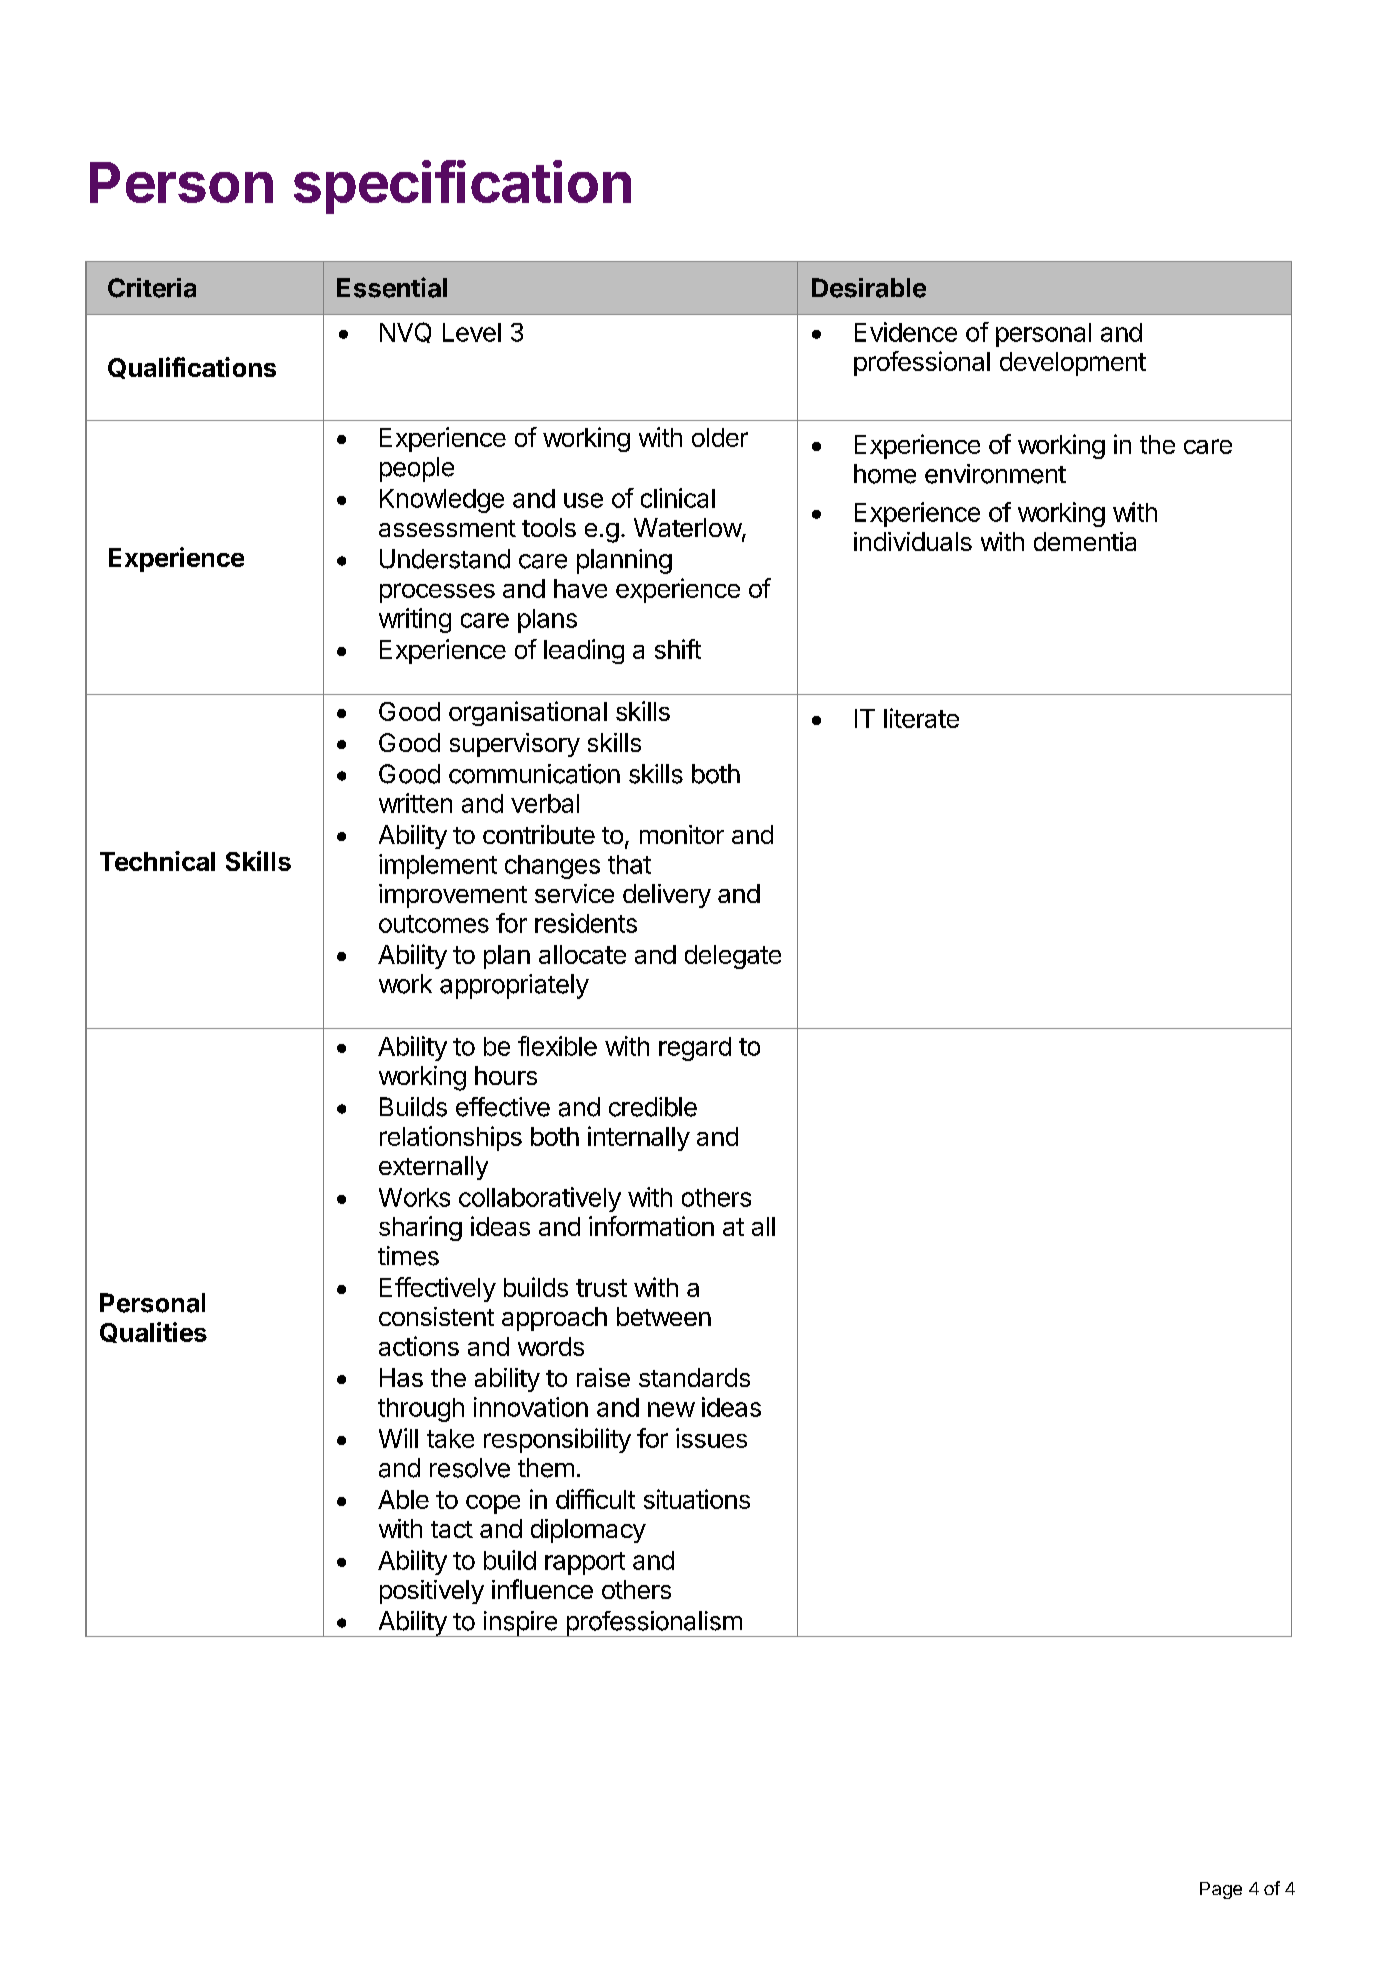  Describe the element at coordinates (432, 1592) in the screenshot. I see `positively` at that location.
